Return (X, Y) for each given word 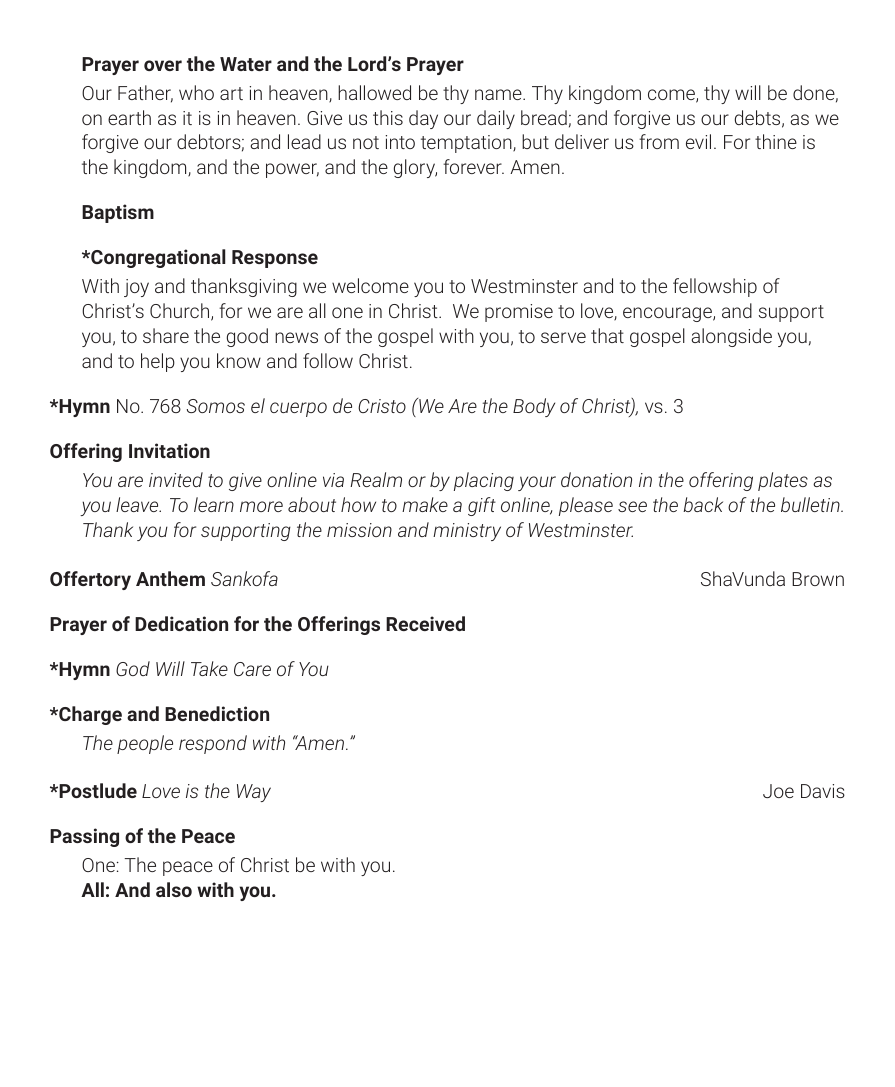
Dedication (181, 623)
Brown (818, 579)
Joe (778, 791)
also (174, 889)
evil (698, 141)
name (499, 94)
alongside (731, 337)
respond (213, 744)
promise (519, 313)
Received (425, 623)
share (166, 335)
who (196, 92)
